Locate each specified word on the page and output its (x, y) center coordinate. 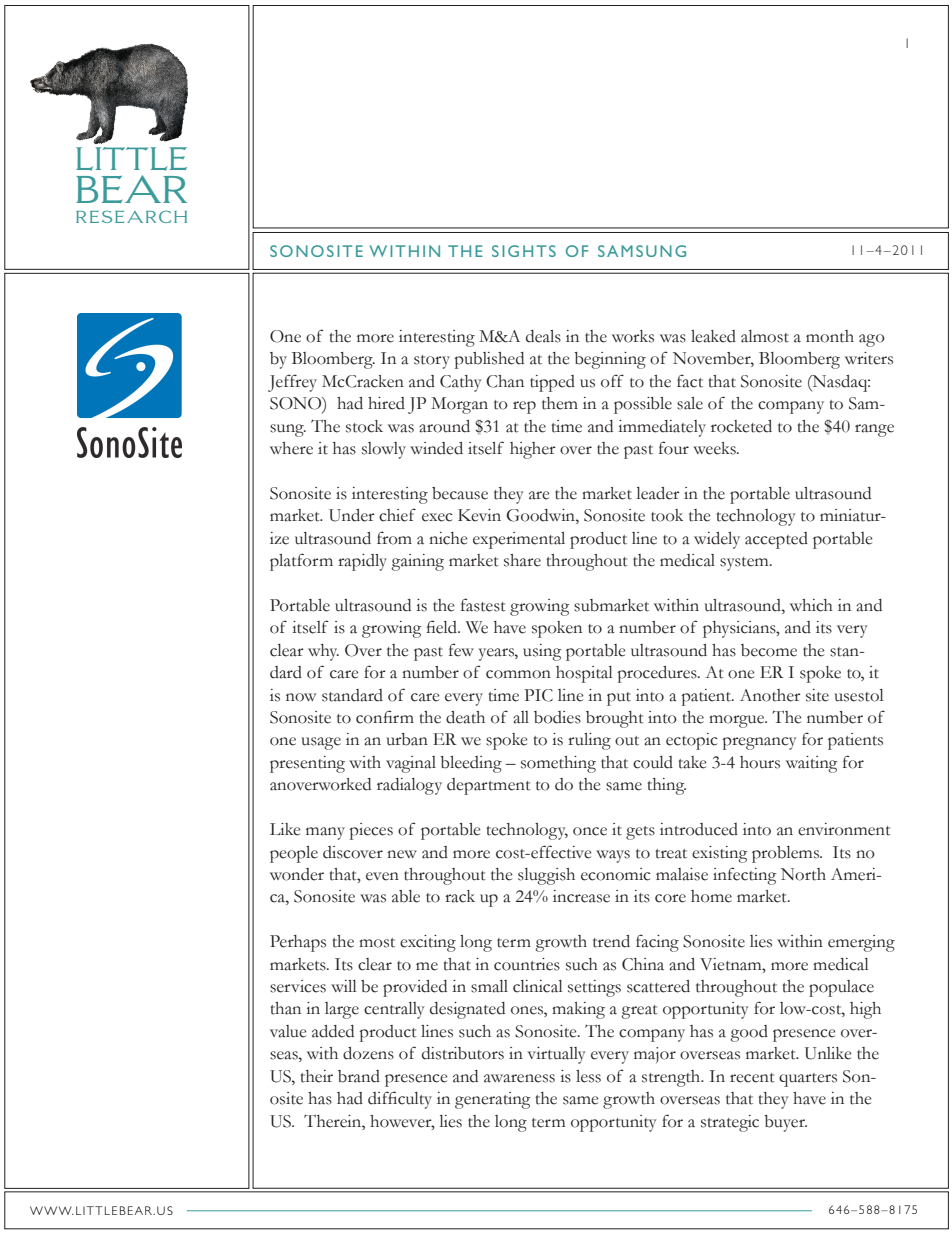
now (301, 697)
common (518, 674)
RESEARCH (131, 216)
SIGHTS (524, 251)
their (316, 1076)
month (830, 336)
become (769, 650)
